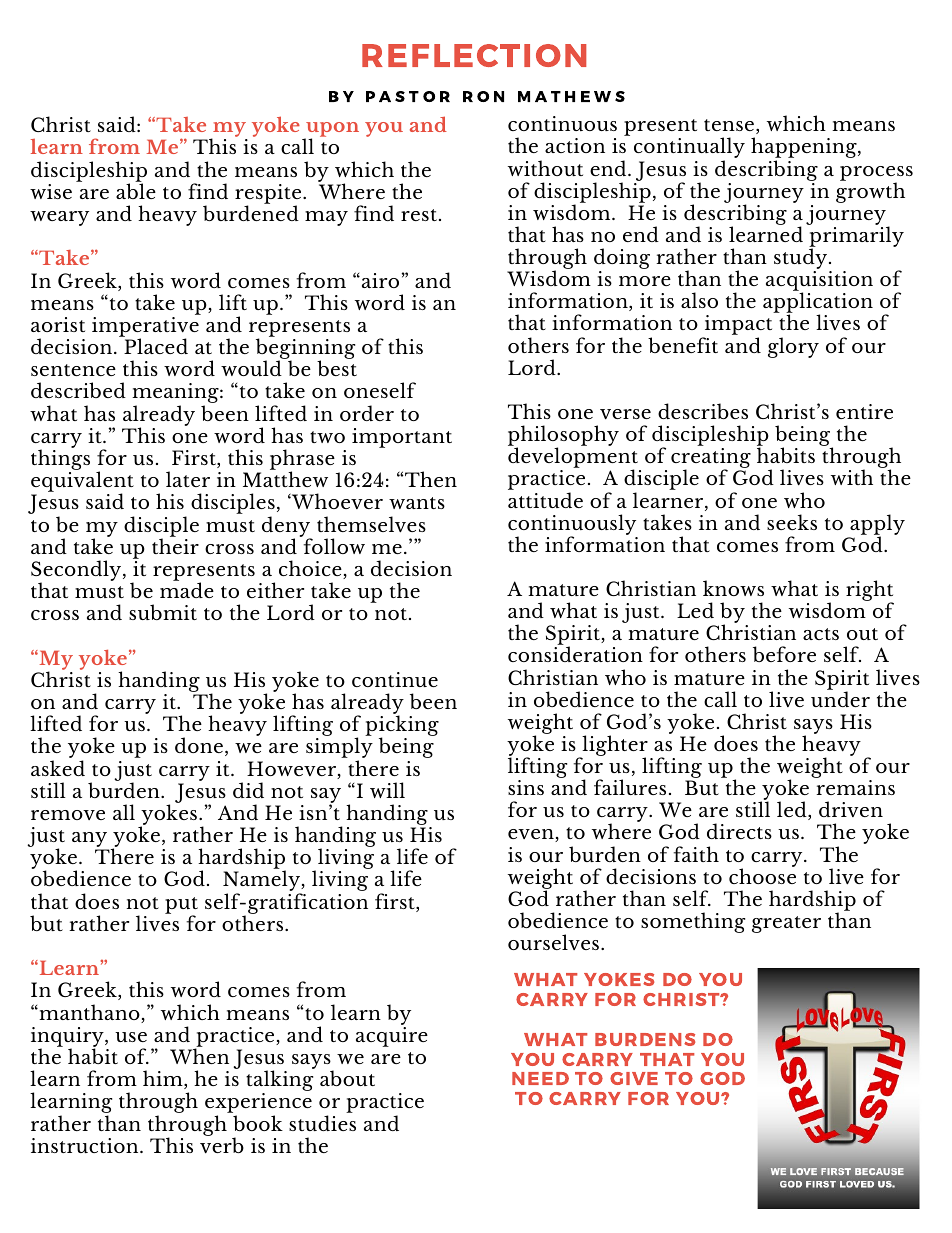 This screenshot has height=1233, width=952. I want to click on done, so click(199, 745).
